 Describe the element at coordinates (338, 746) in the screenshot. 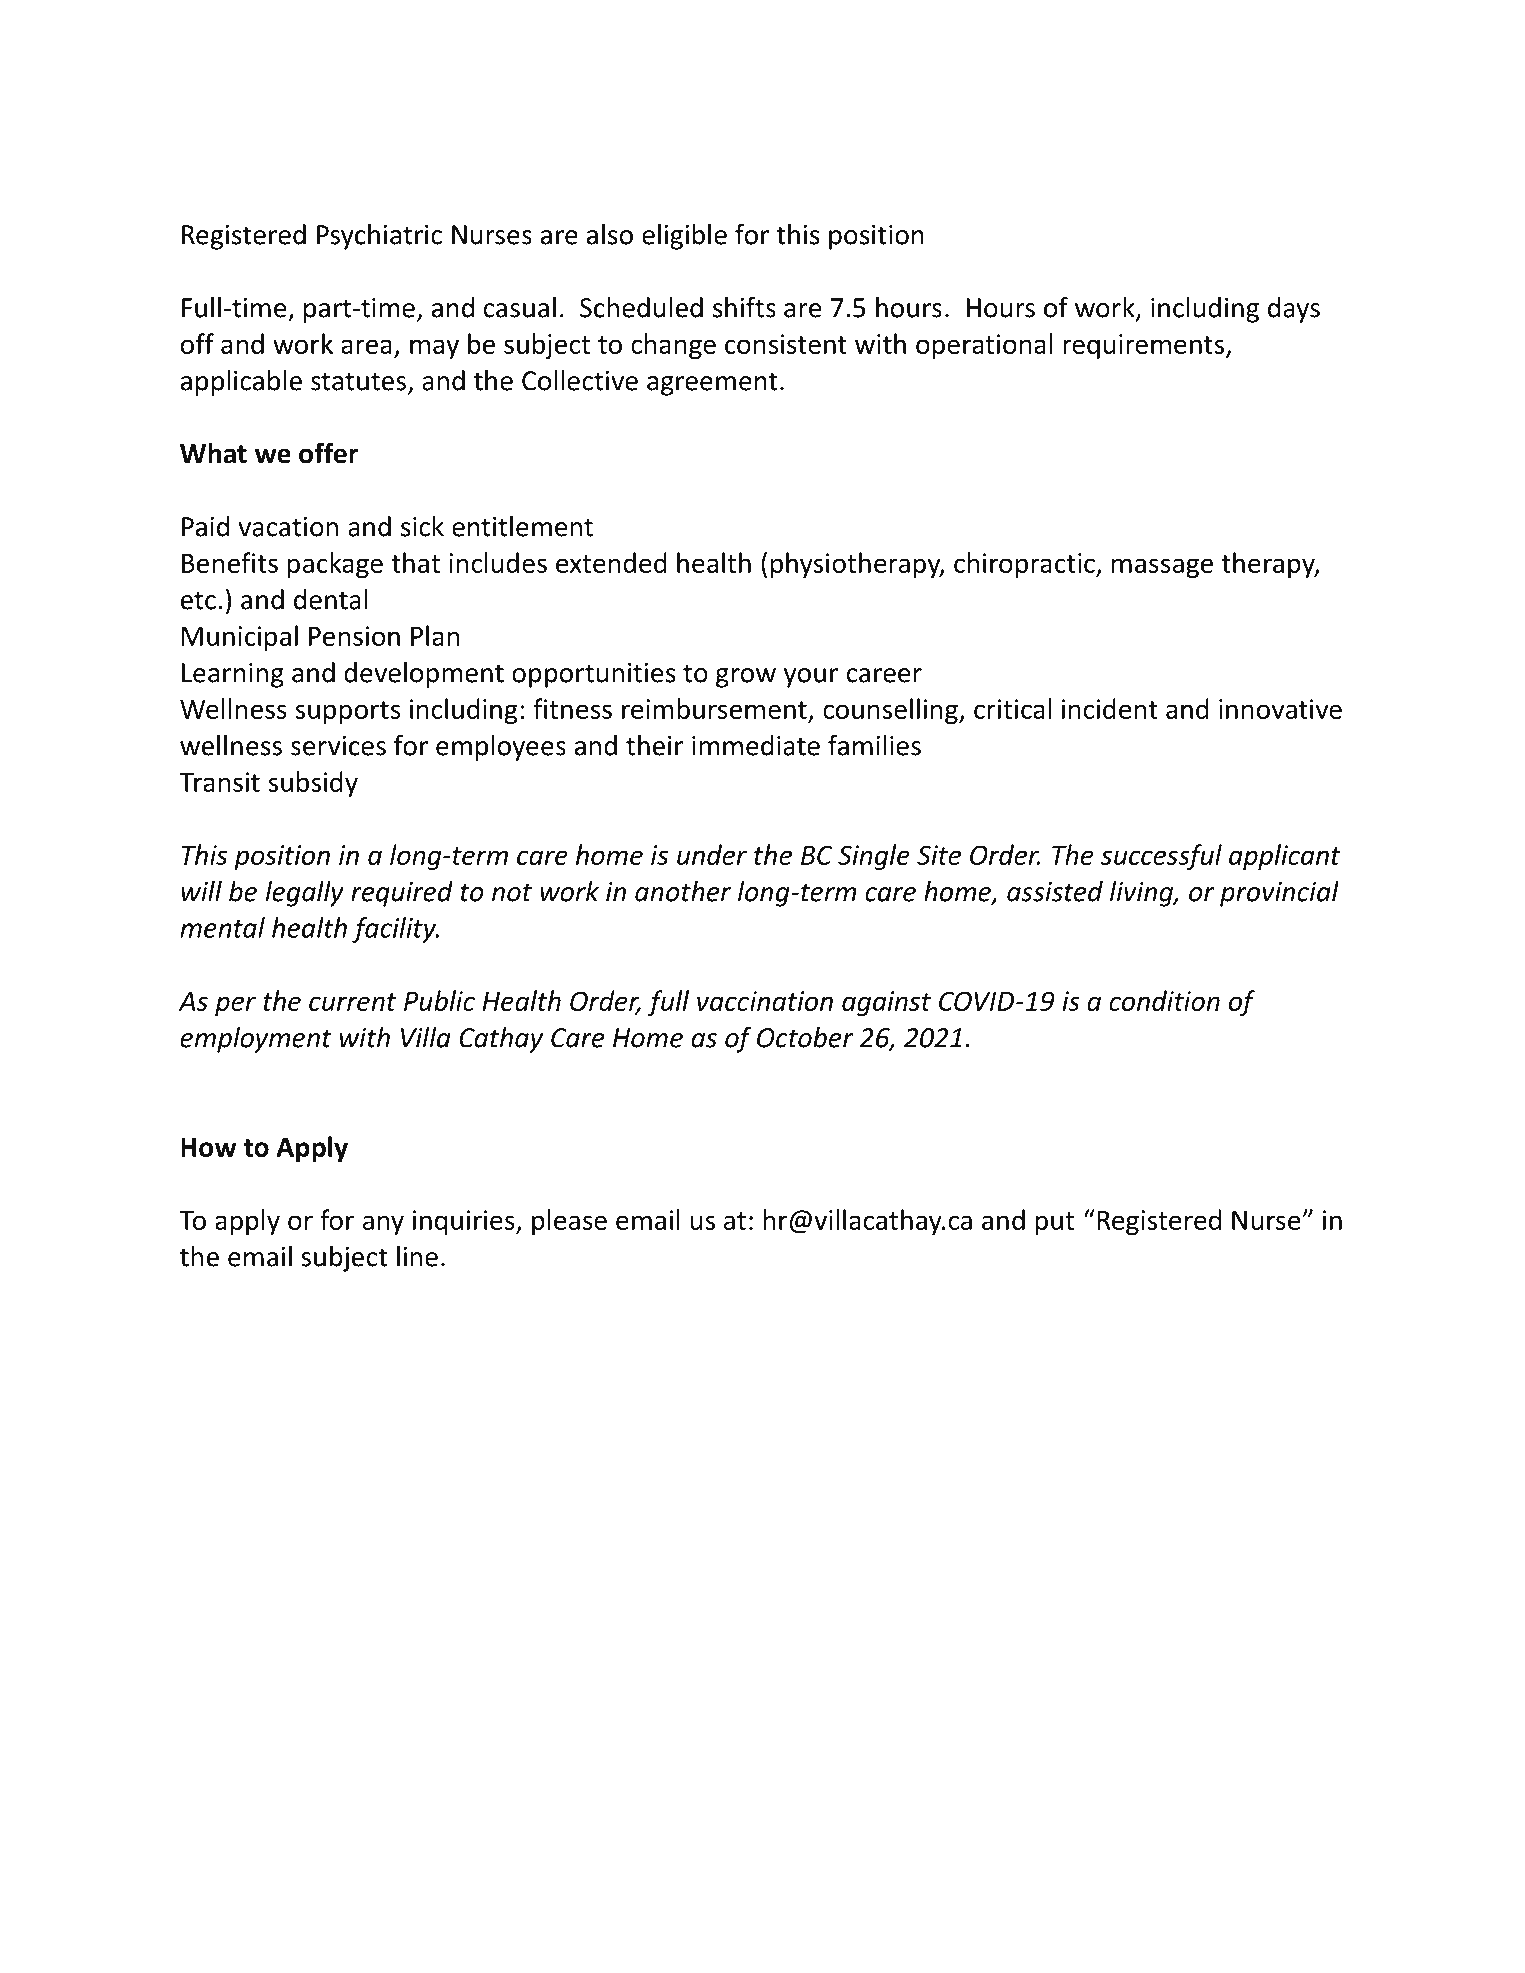

I see `services` at that location.
